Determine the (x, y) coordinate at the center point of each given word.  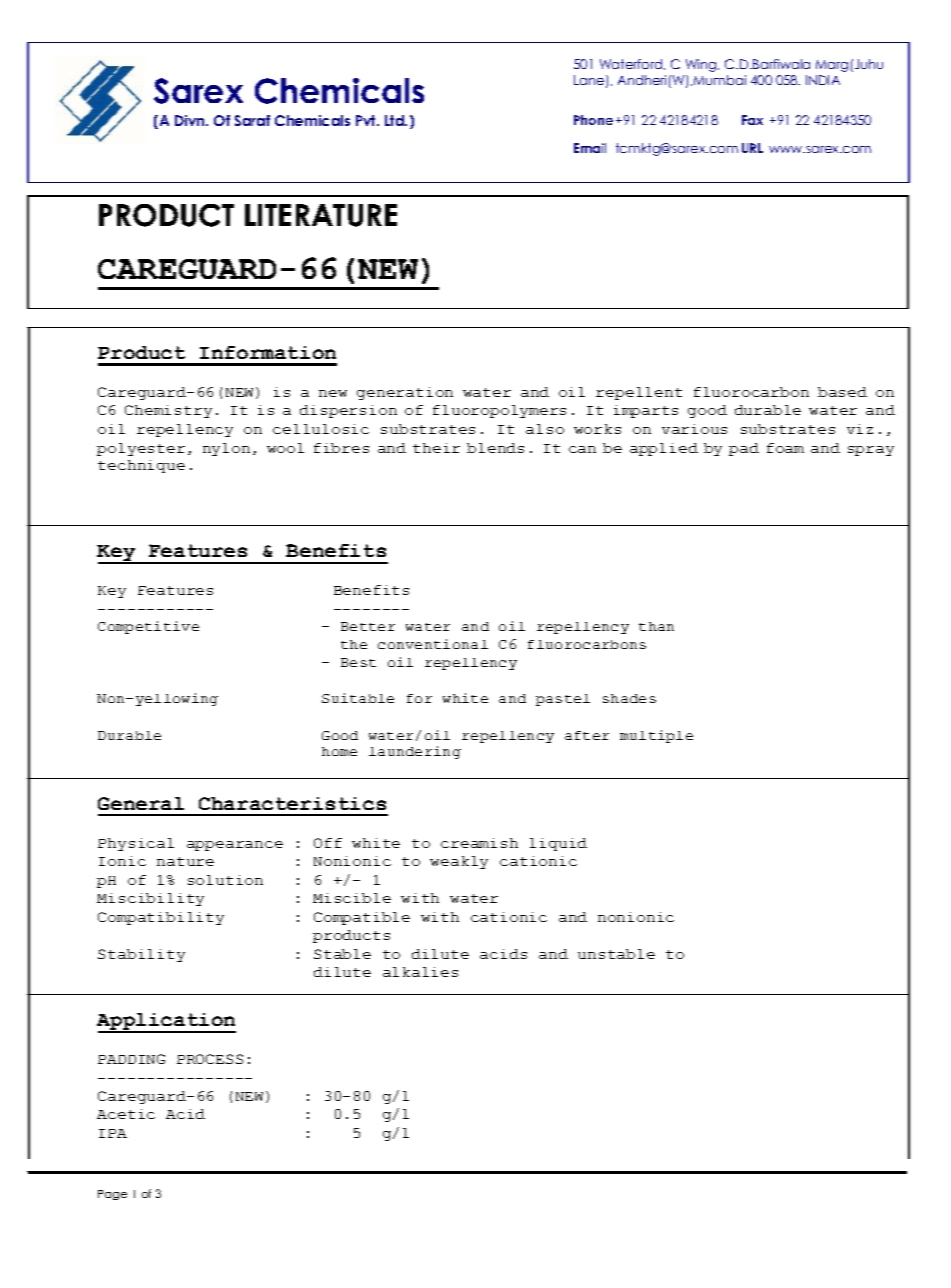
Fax (752, 120)
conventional (433, 644)
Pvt (367, 120)
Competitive (148, 627)
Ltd (395, 120)
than (656, 626)
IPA (113, 1133)
